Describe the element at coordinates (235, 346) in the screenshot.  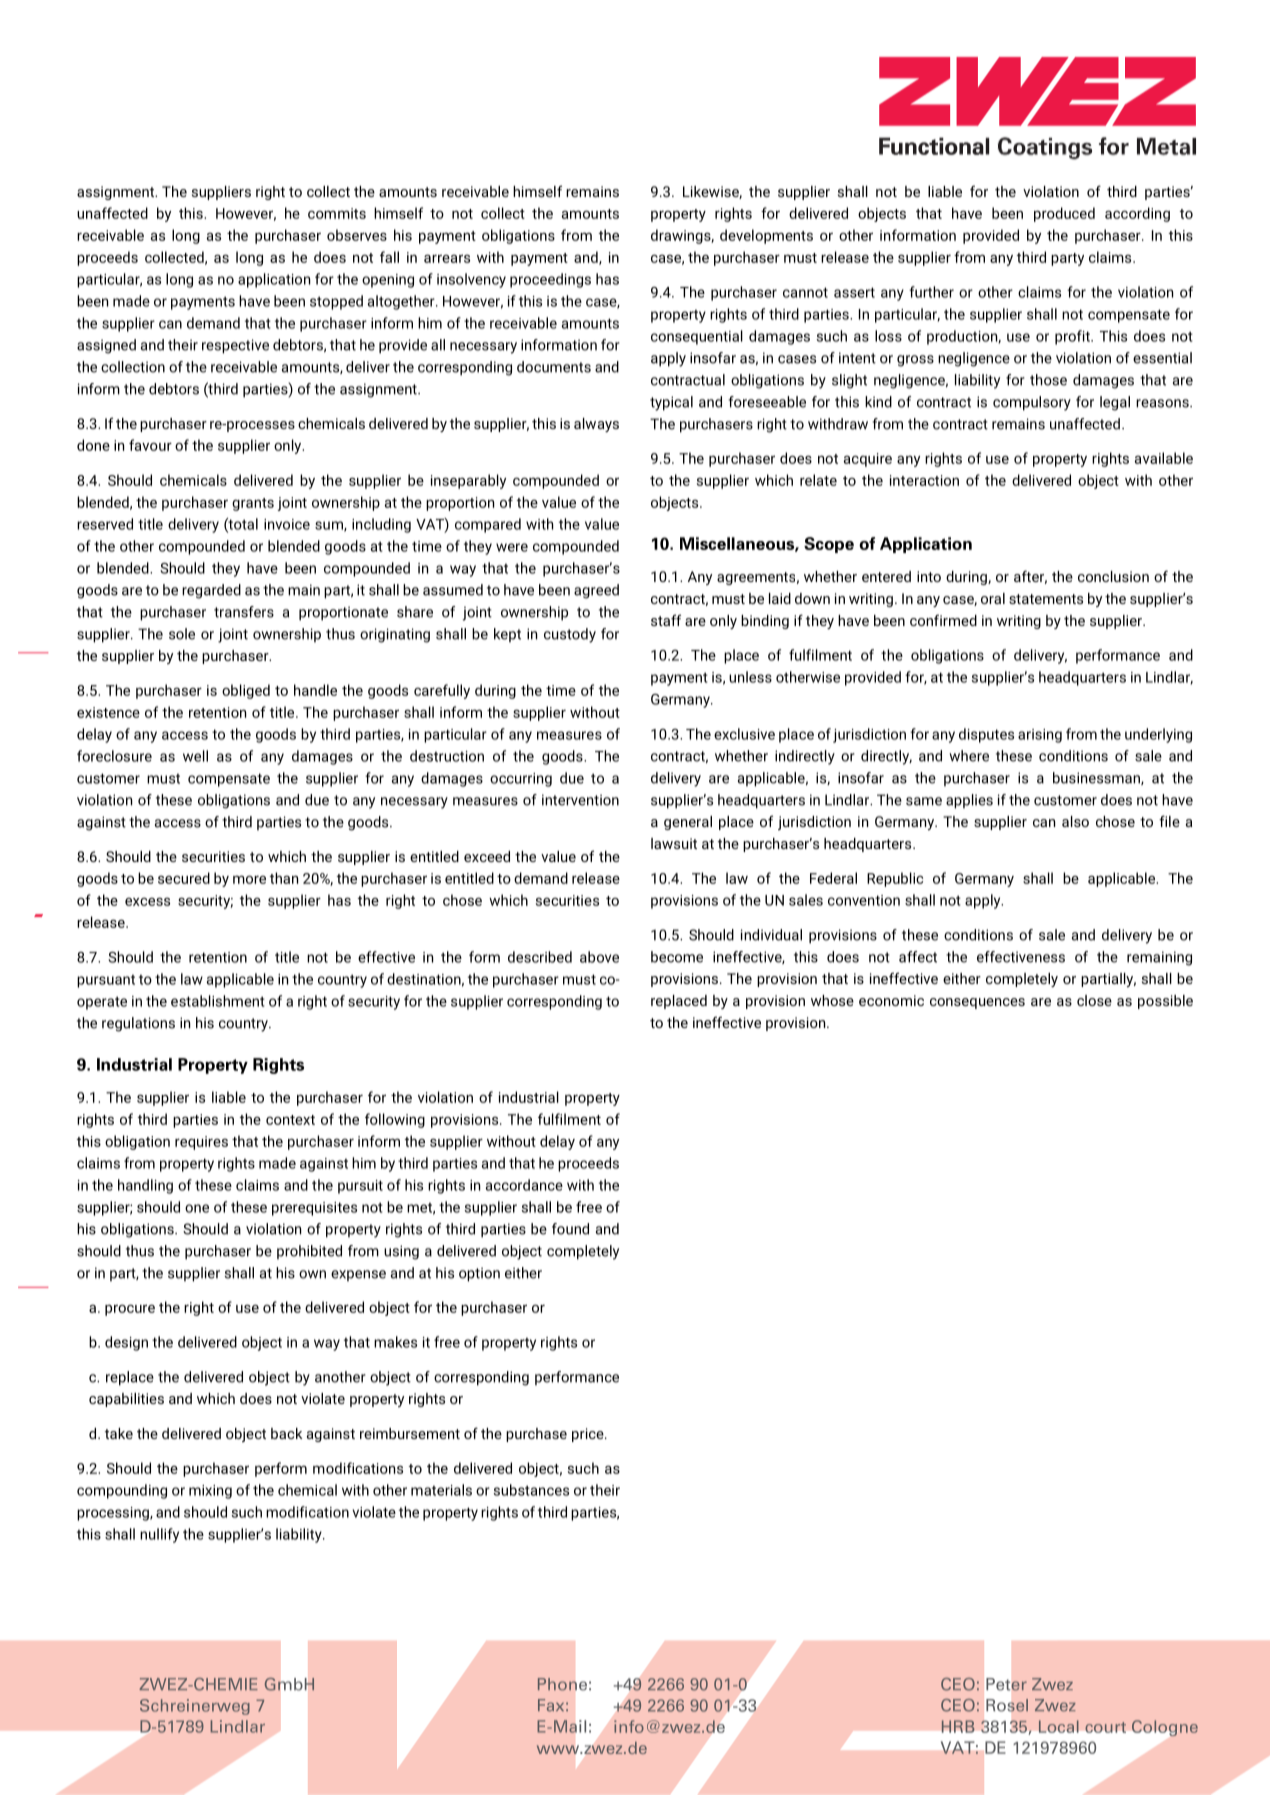
I see `respective` at that location.
